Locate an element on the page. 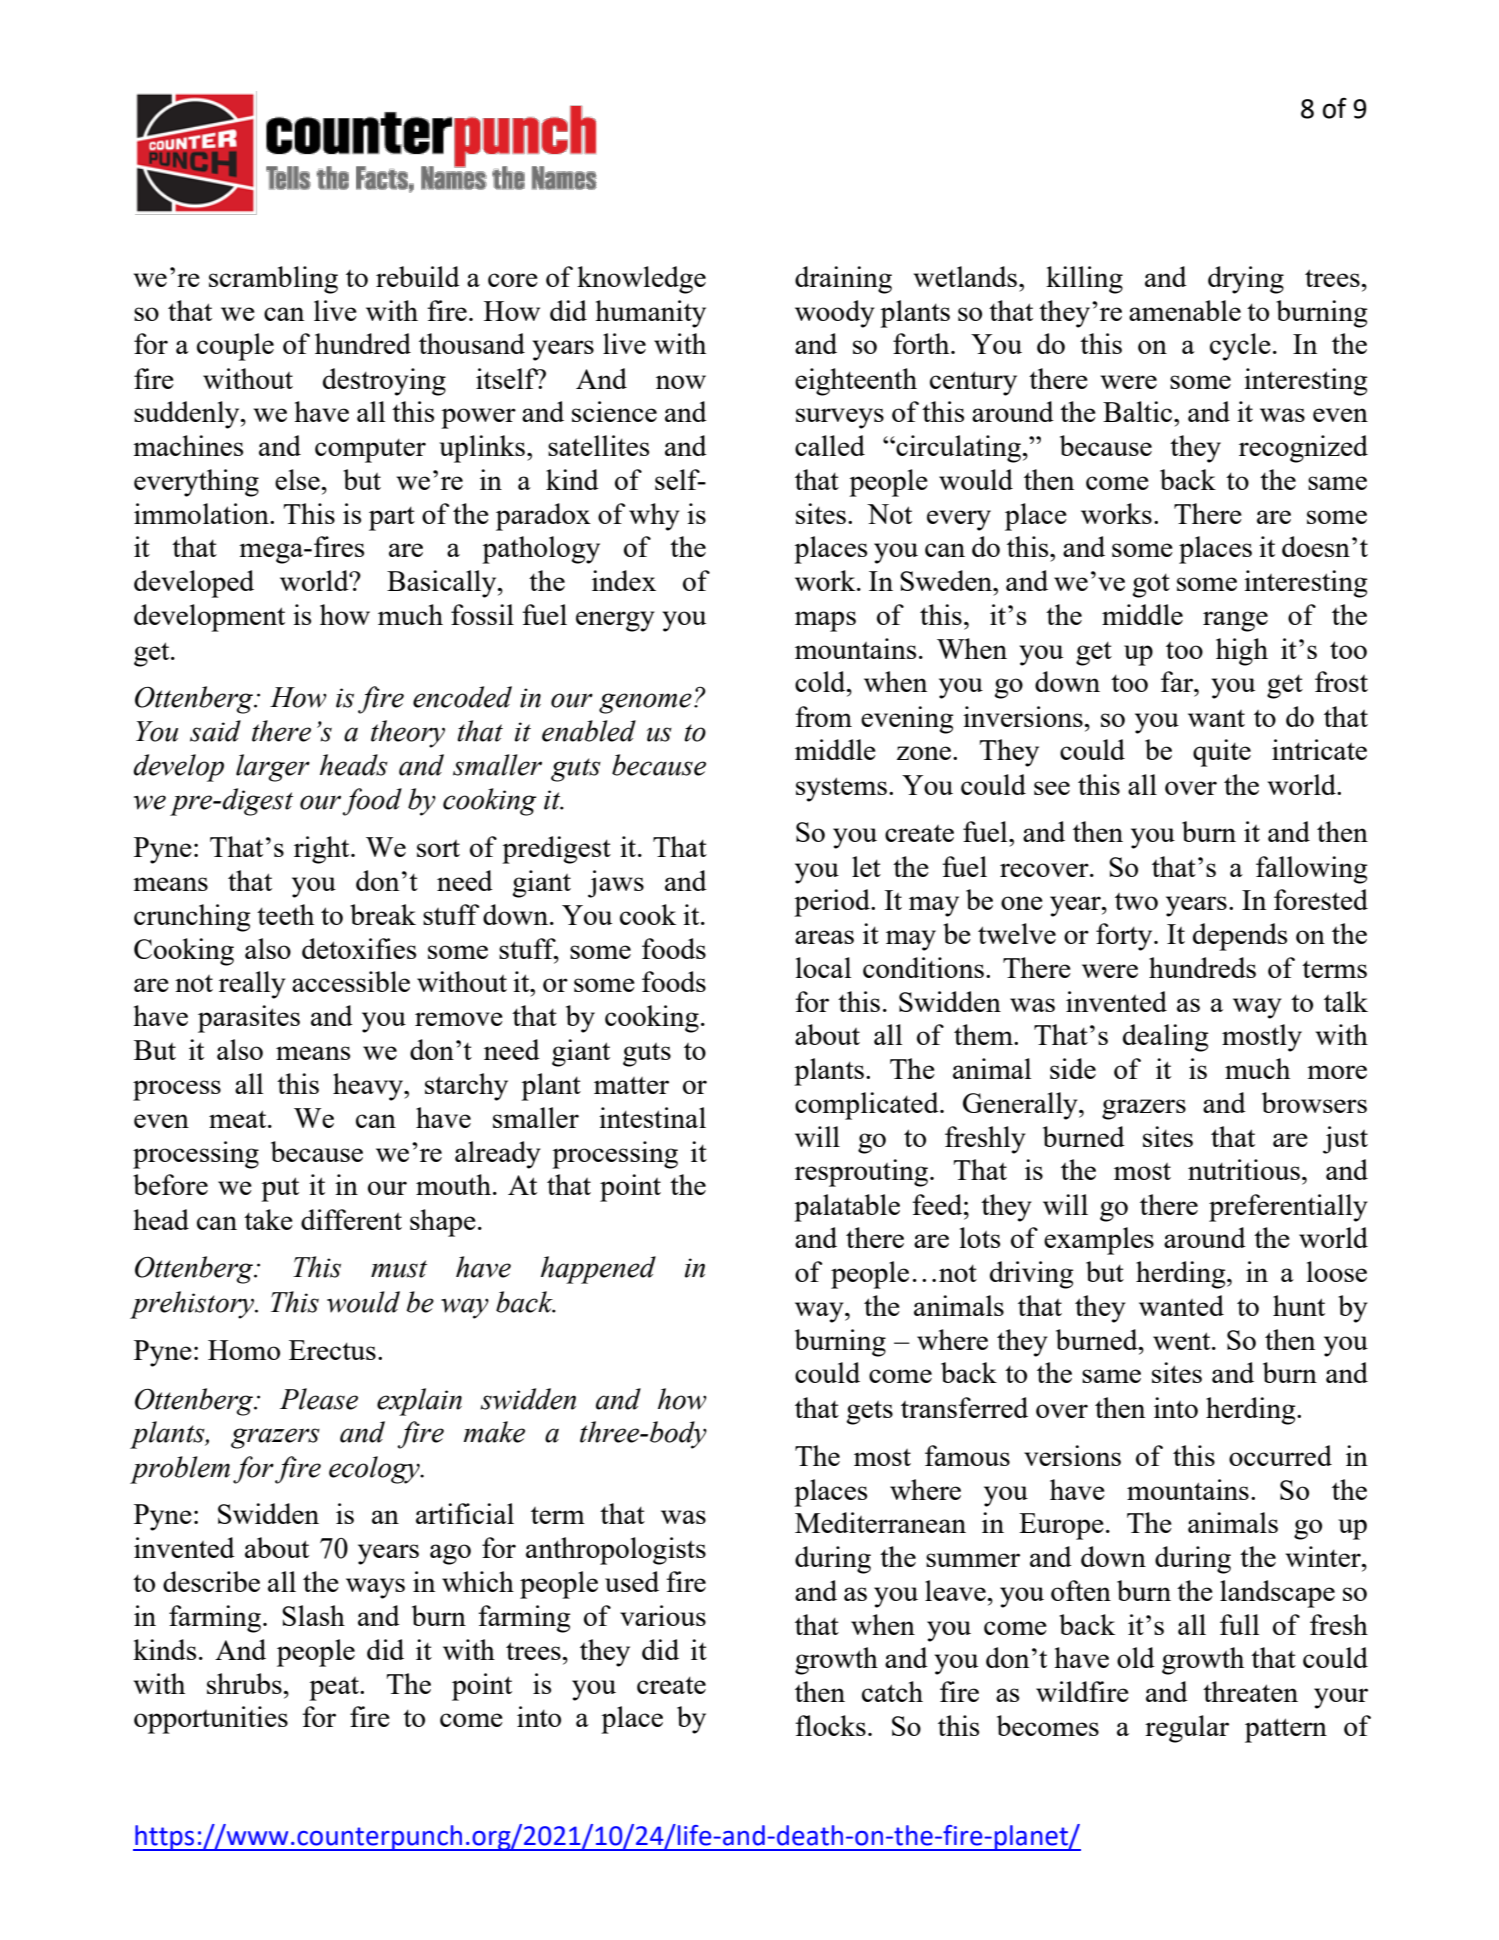  Erectus is located at coordinates (332, 1350).
